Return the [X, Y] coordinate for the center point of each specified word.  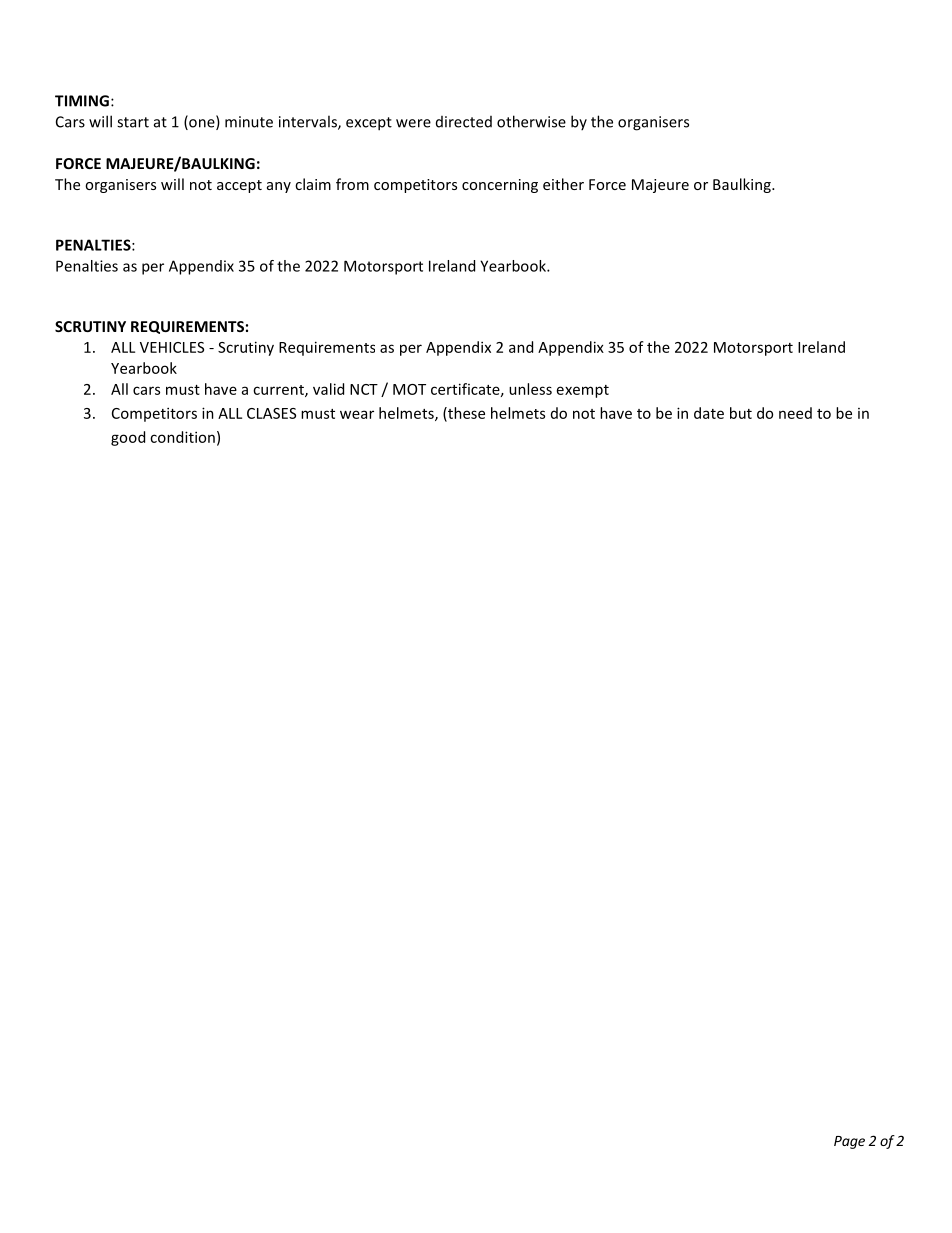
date [709, 413]
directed [464, 122]
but [741, 413]
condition [182, 437]
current [279, 391]
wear [357, 414]
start [133, 122]
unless [530, 389]
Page [849, 1142]
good [128, 438]
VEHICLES [172, 347]
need [795, 413]
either [563, 184]
